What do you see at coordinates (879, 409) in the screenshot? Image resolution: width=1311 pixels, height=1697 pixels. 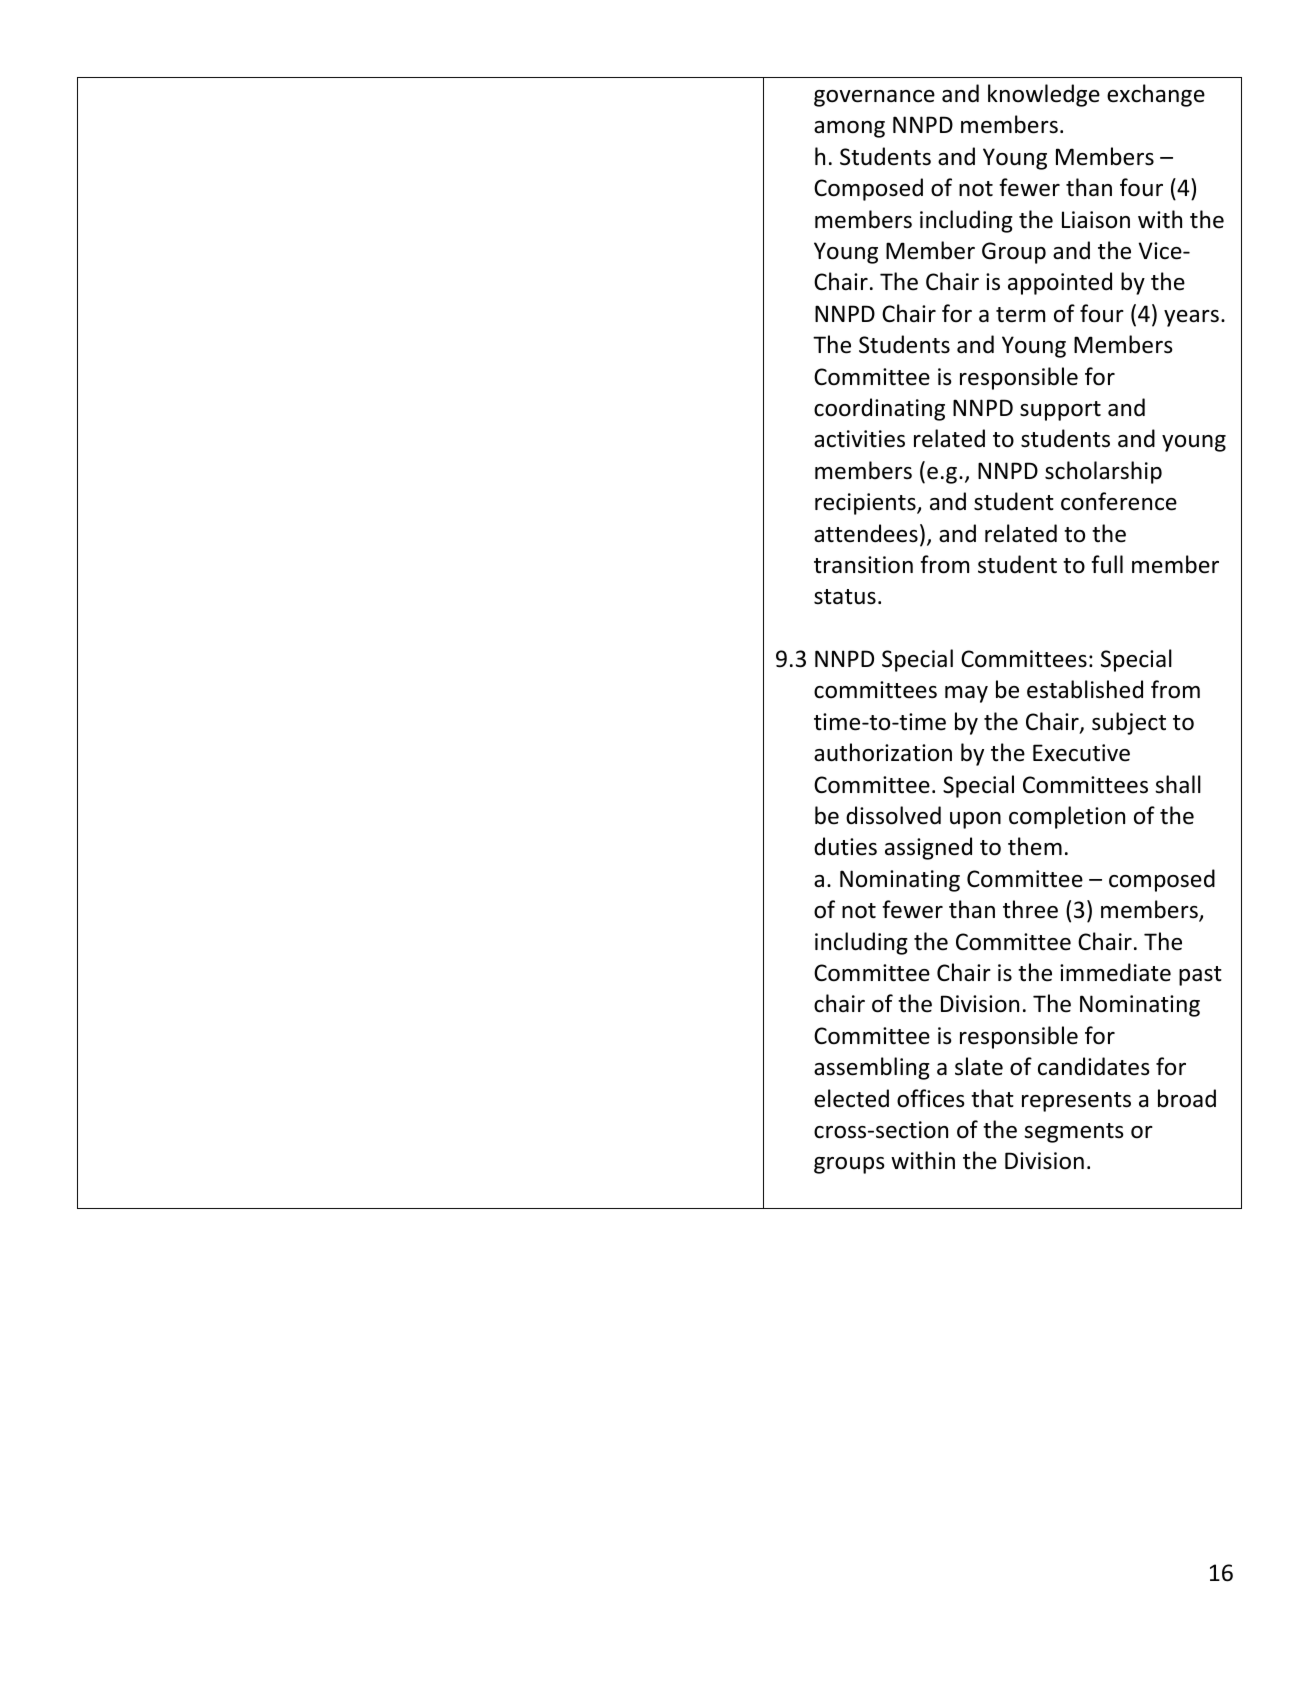 I see `coordinating` at bounding box center [879, 409].
